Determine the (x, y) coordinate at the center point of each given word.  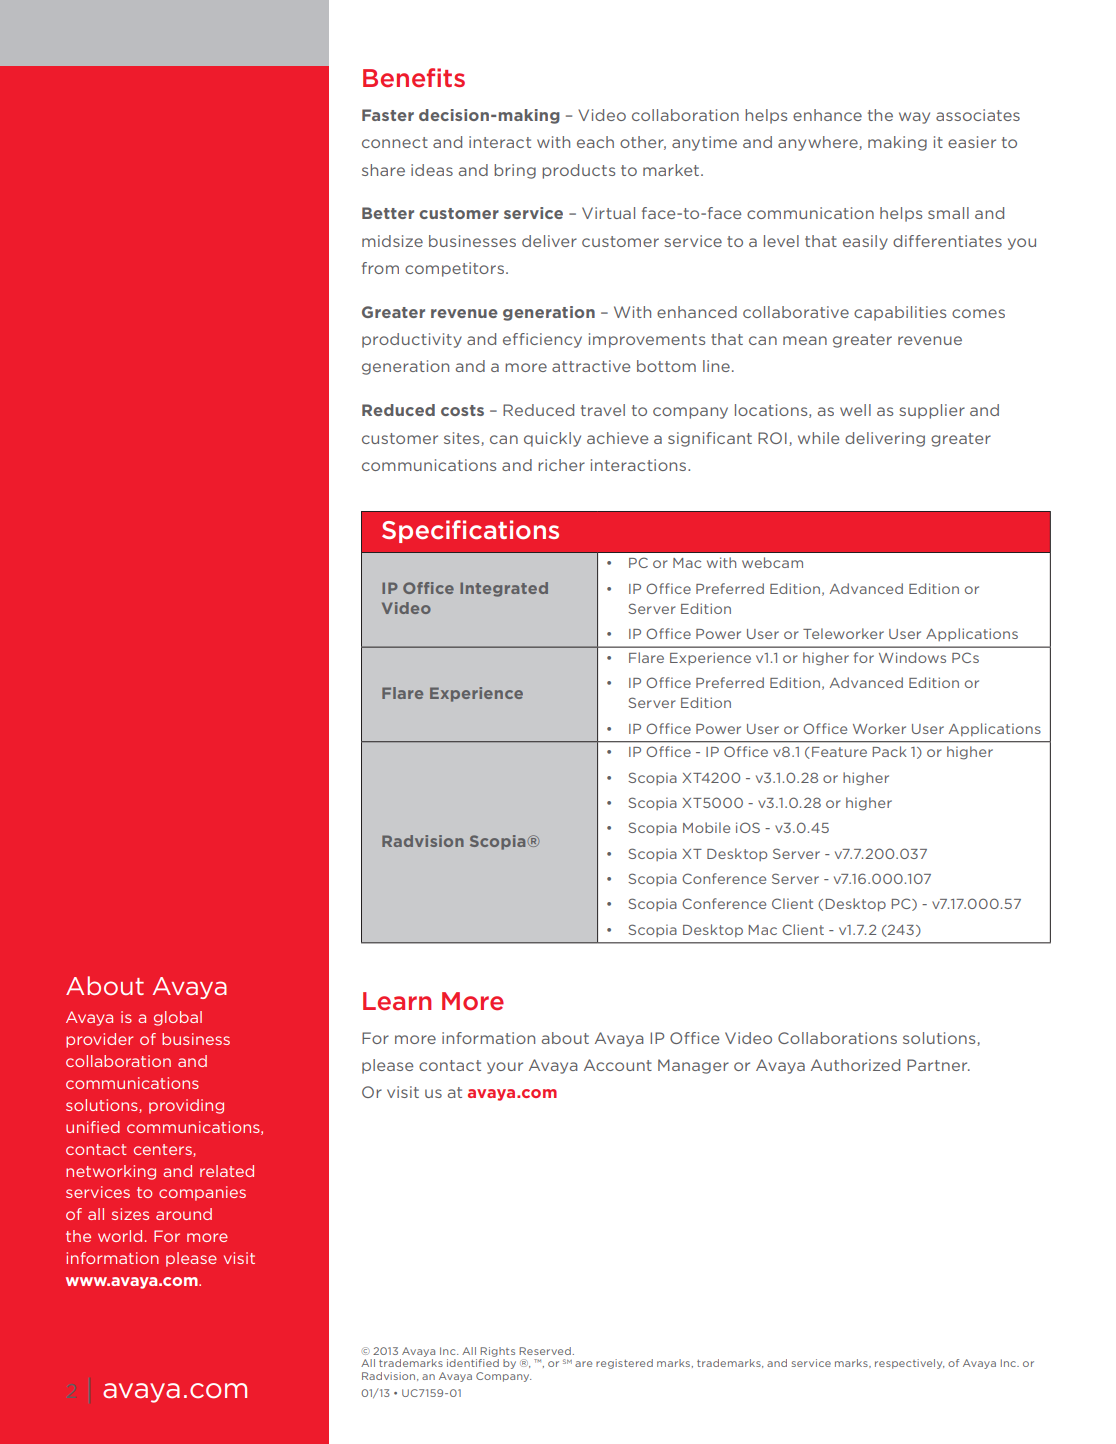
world (120, 1236)
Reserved (545, 1351)
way (914, 118)
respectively (909, 1364)
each (595, 142)
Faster (388, 115)
